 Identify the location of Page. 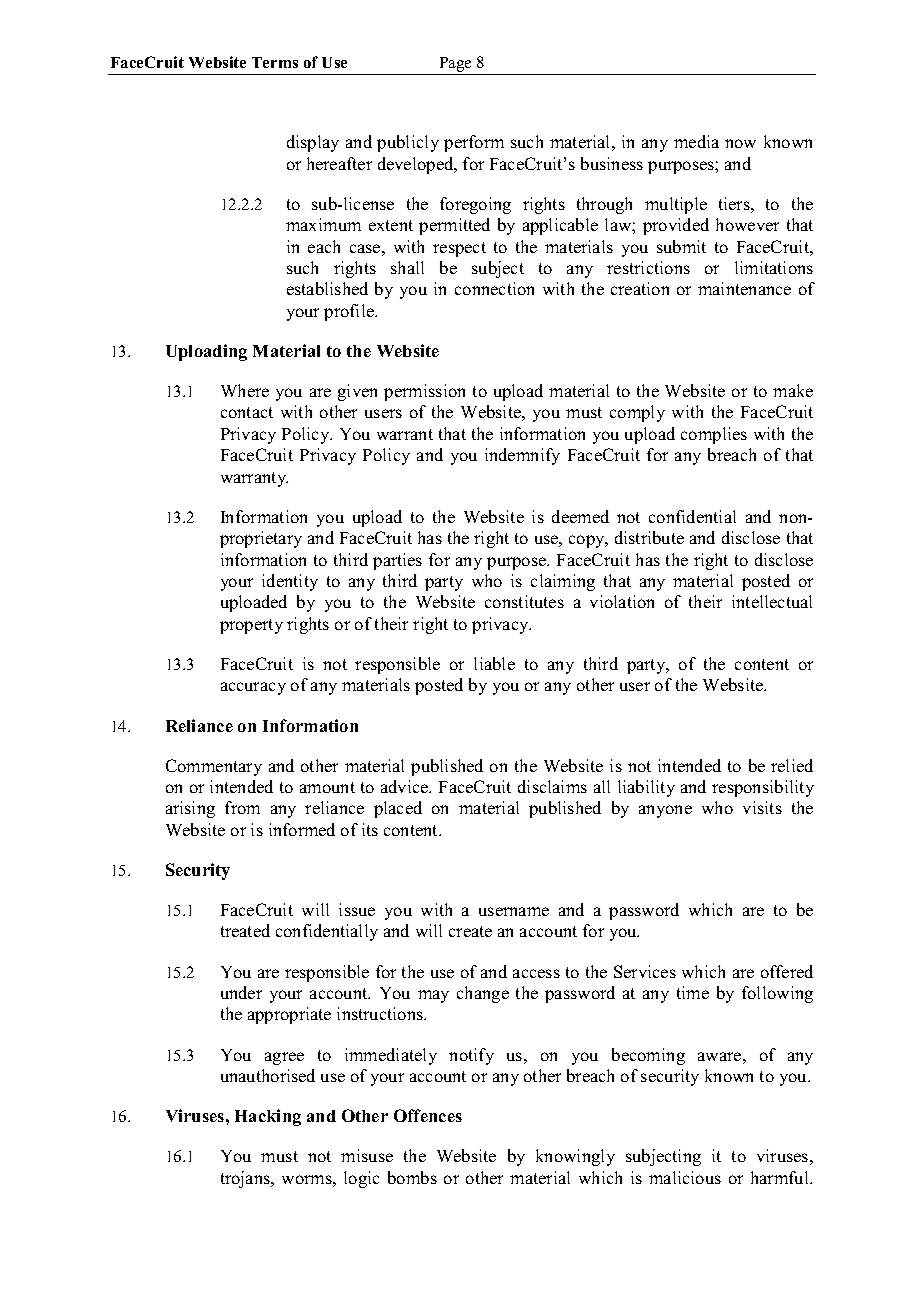
(455, 64).
